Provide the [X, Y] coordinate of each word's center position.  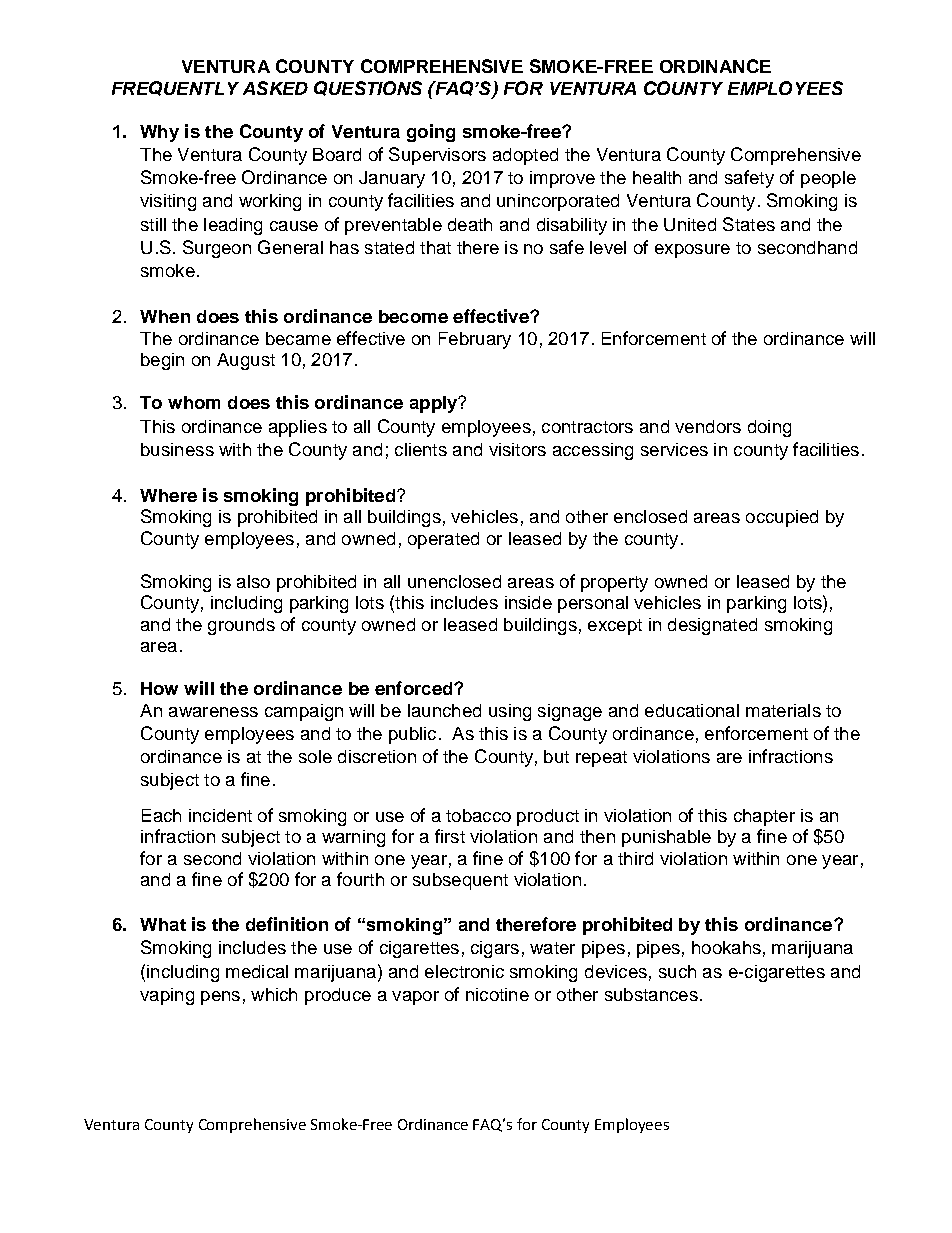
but [556, 756]
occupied [782, 518]
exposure [692, 251]
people [828, 179]
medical [257, 971]
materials [783, 710]
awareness [213, 712]
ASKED [275, 88]
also [253, 581]
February [475, 340]
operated [443, 540]
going [431, 133]
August [246, 361]
